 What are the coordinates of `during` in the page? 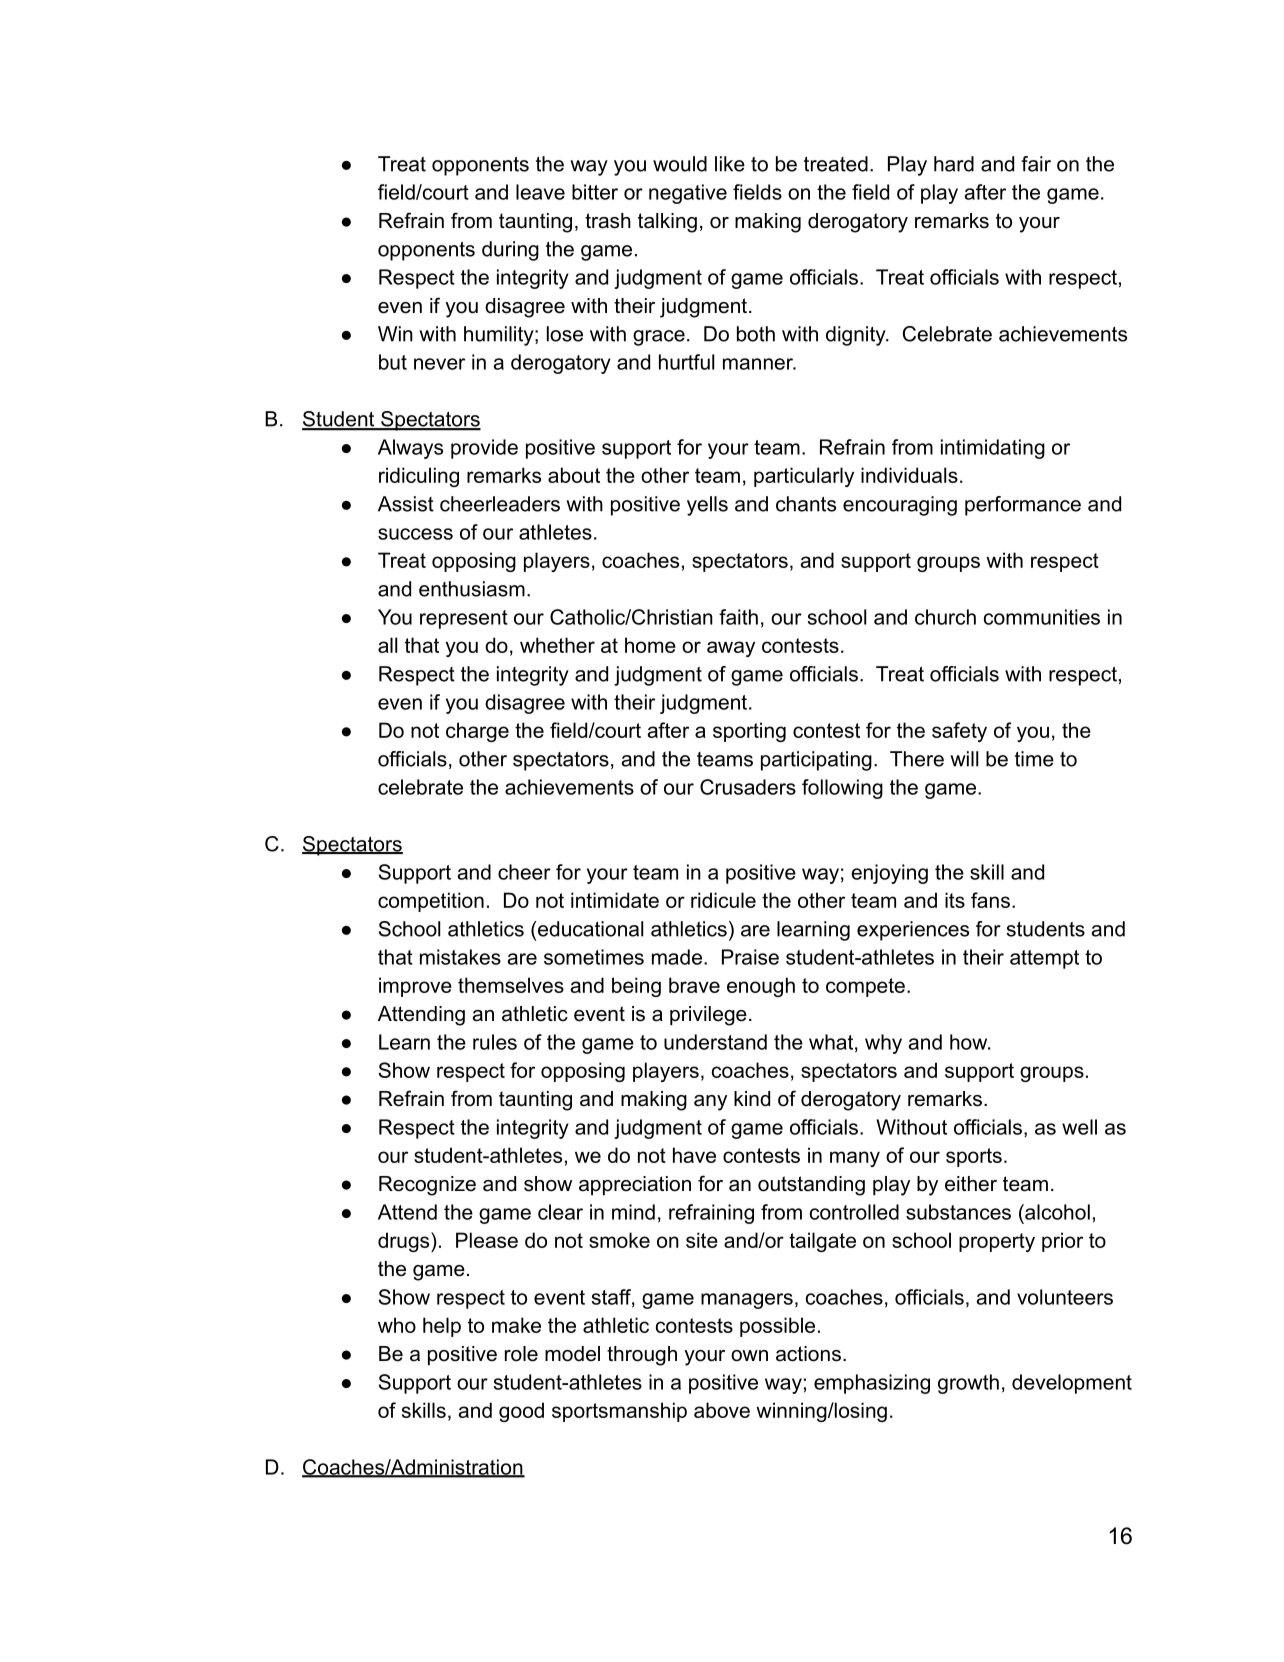 It's located at (510, 251).
